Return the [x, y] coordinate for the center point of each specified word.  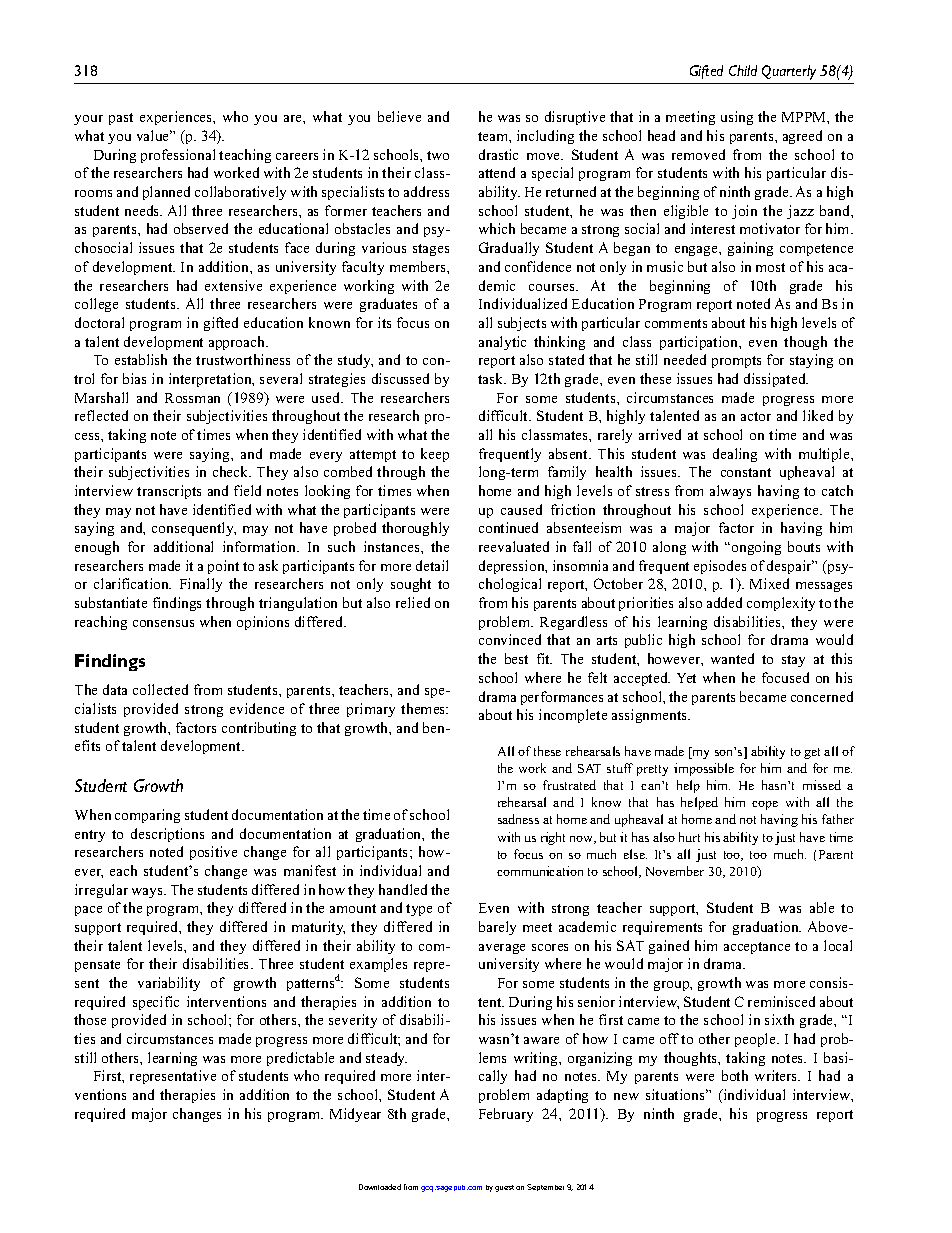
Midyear [355, 1115]
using [737, 118]
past [121, 119]
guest [504, 1188]
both [735, 1075]
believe [399, 116]
